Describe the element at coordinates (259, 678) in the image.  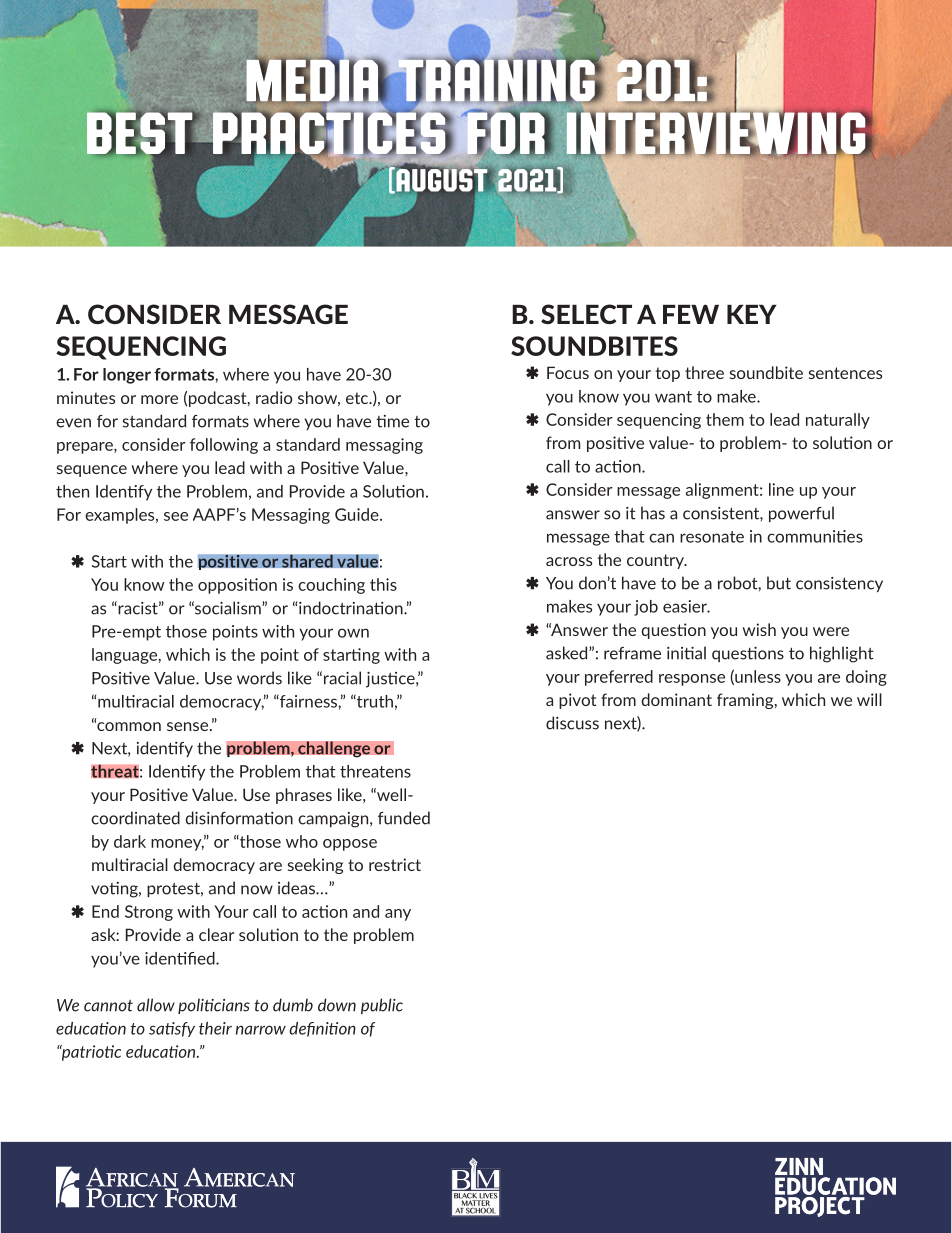
I see `words` at that location.
